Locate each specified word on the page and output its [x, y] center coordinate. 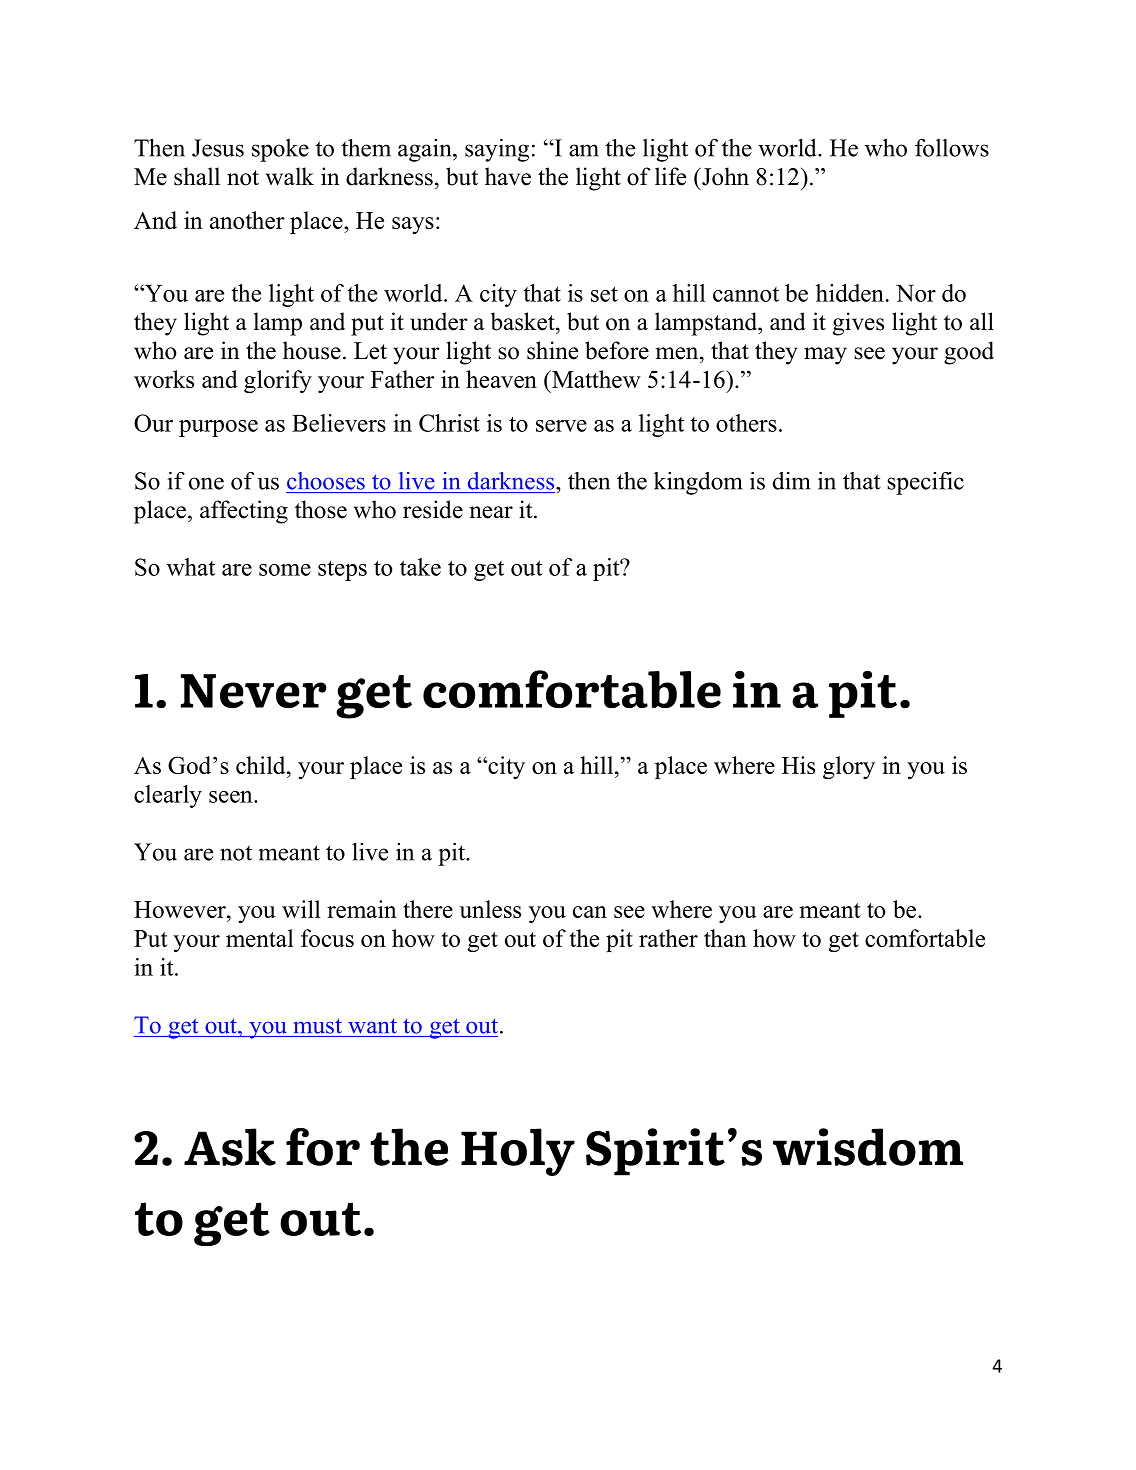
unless [490, 909]
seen [232, 797]
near [491, 512]
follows [952, 148]
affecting [244, 512]
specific [925, 483]
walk [290, 176]
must [318, 1026]
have [508, 176]
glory [849, 767]
